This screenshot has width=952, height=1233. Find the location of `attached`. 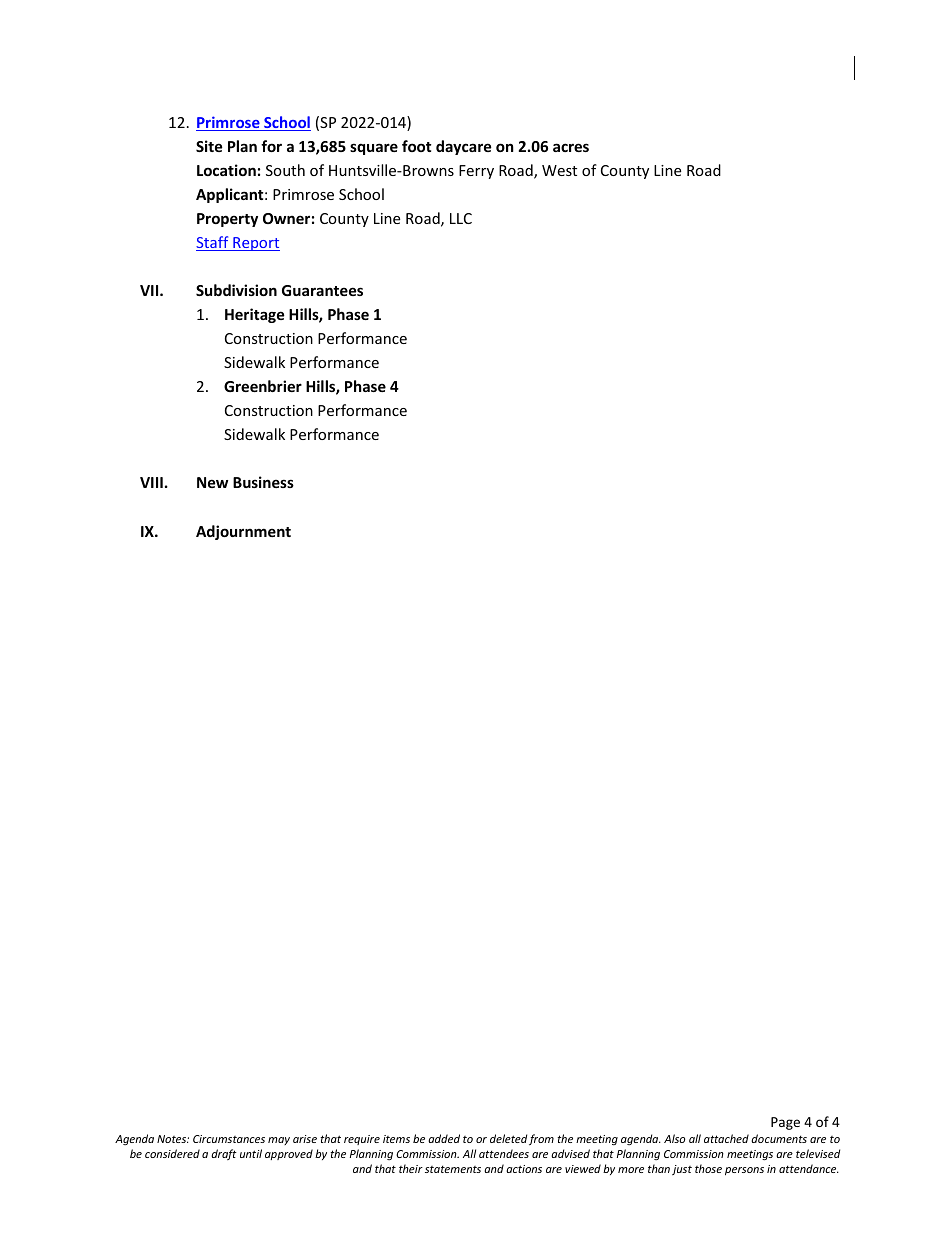

attached is located at coordinates (726, 1138).
